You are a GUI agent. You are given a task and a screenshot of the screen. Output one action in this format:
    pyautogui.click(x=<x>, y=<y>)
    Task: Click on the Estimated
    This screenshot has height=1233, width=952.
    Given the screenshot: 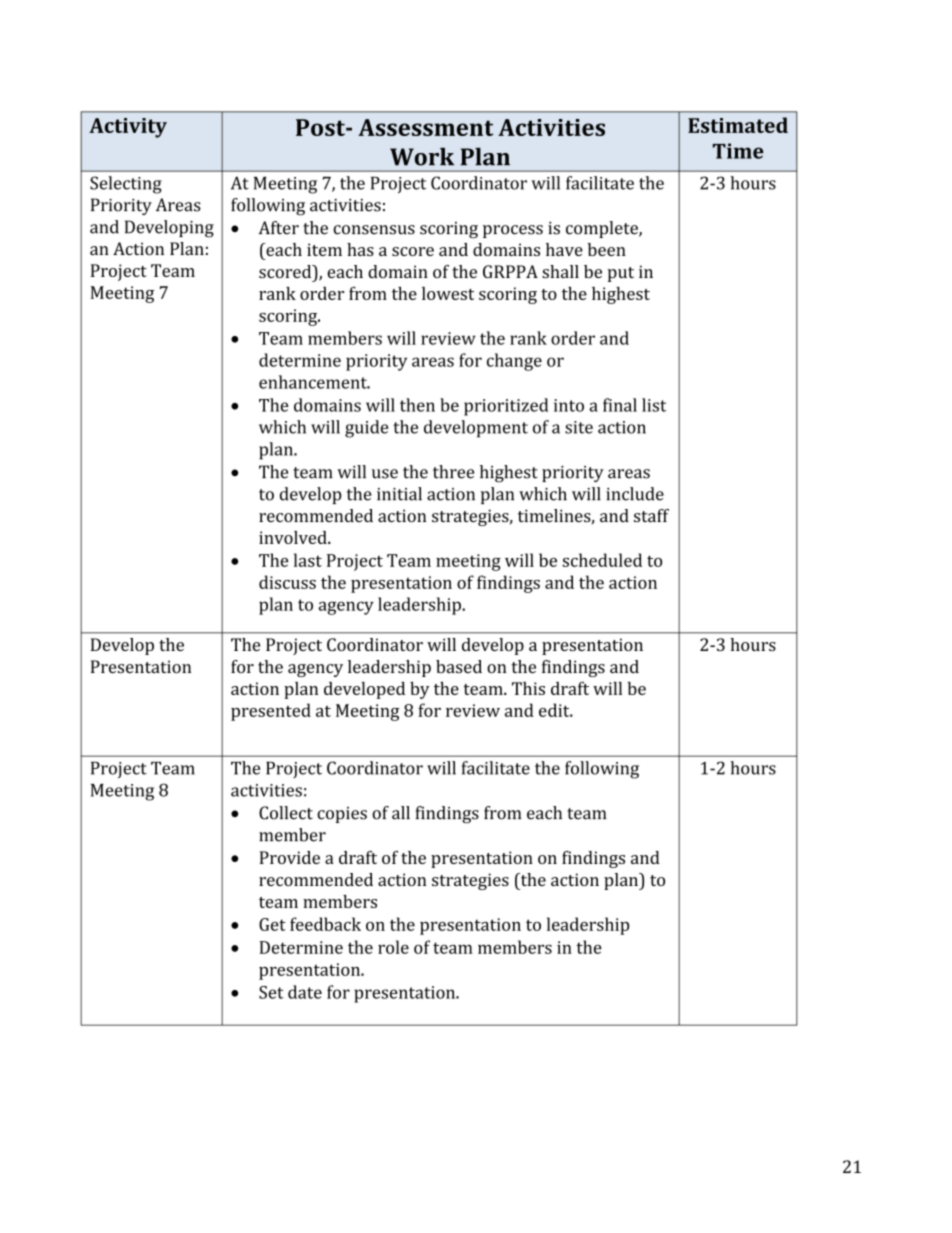 What is the action you would take?
    pyautogui.click(x=738, y=125)
